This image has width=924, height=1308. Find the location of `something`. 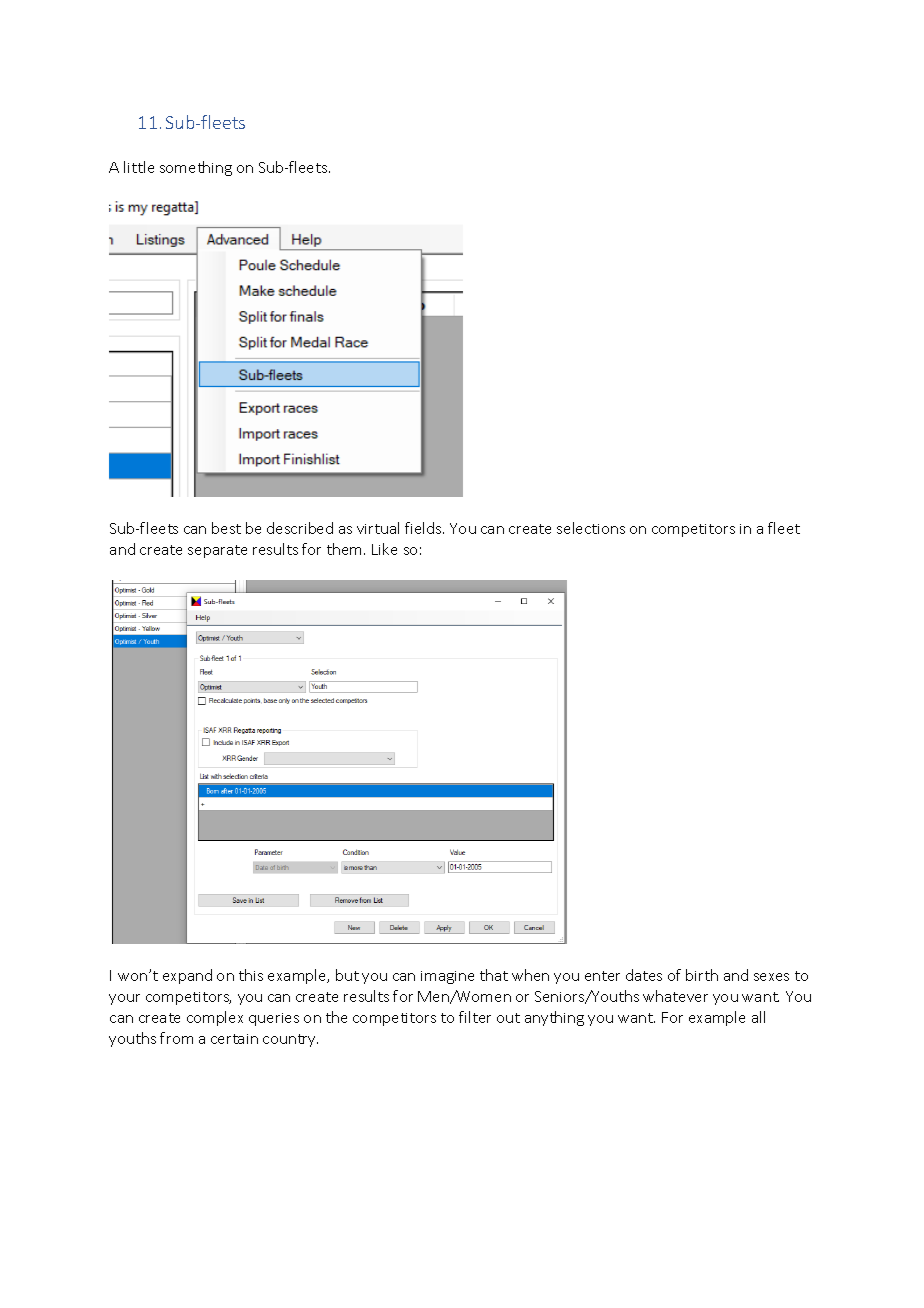

something is located at coordinates (196, 168).
